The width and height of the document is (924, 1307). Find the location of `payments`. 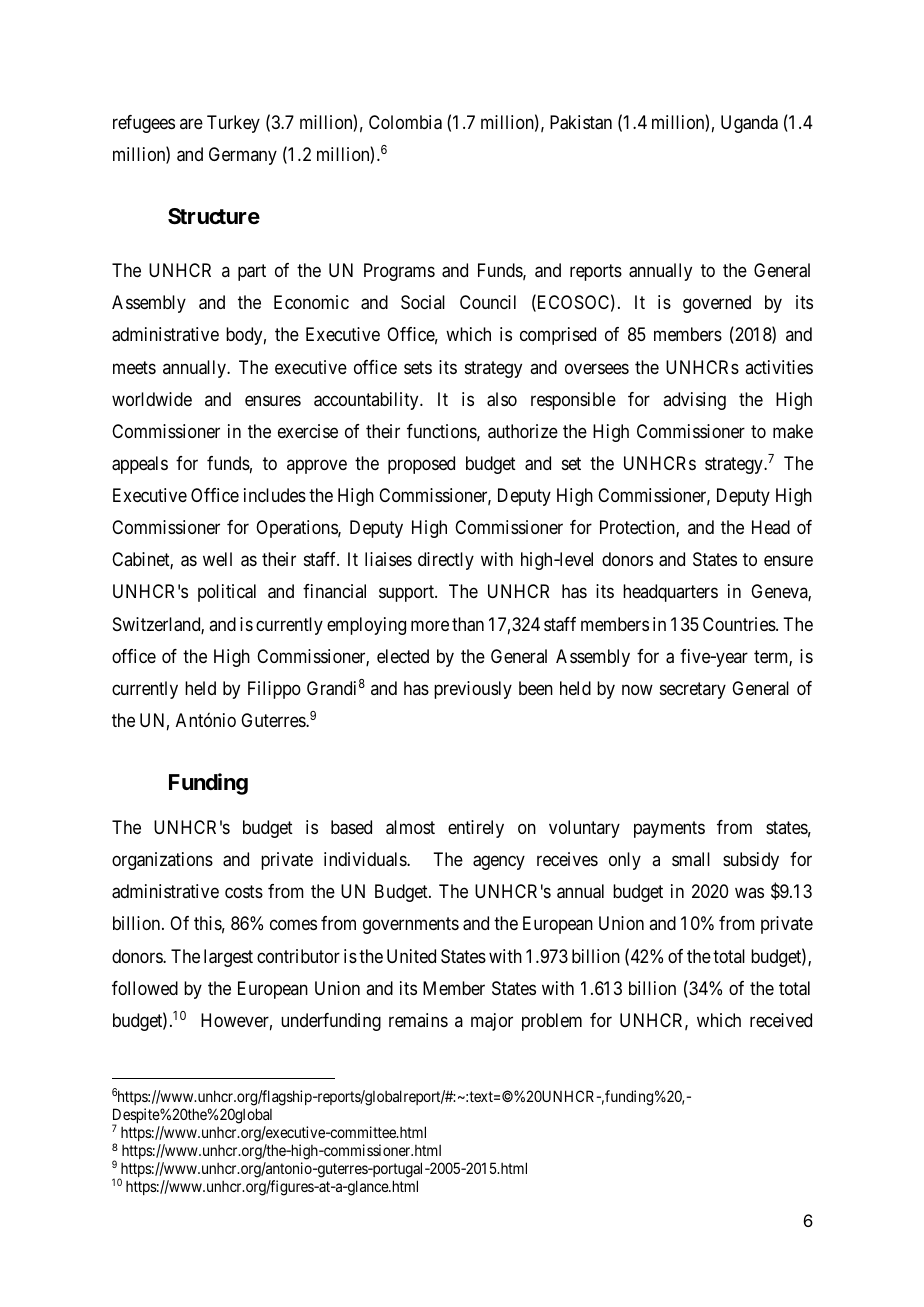

payments is located at coordinates (669, 829).
